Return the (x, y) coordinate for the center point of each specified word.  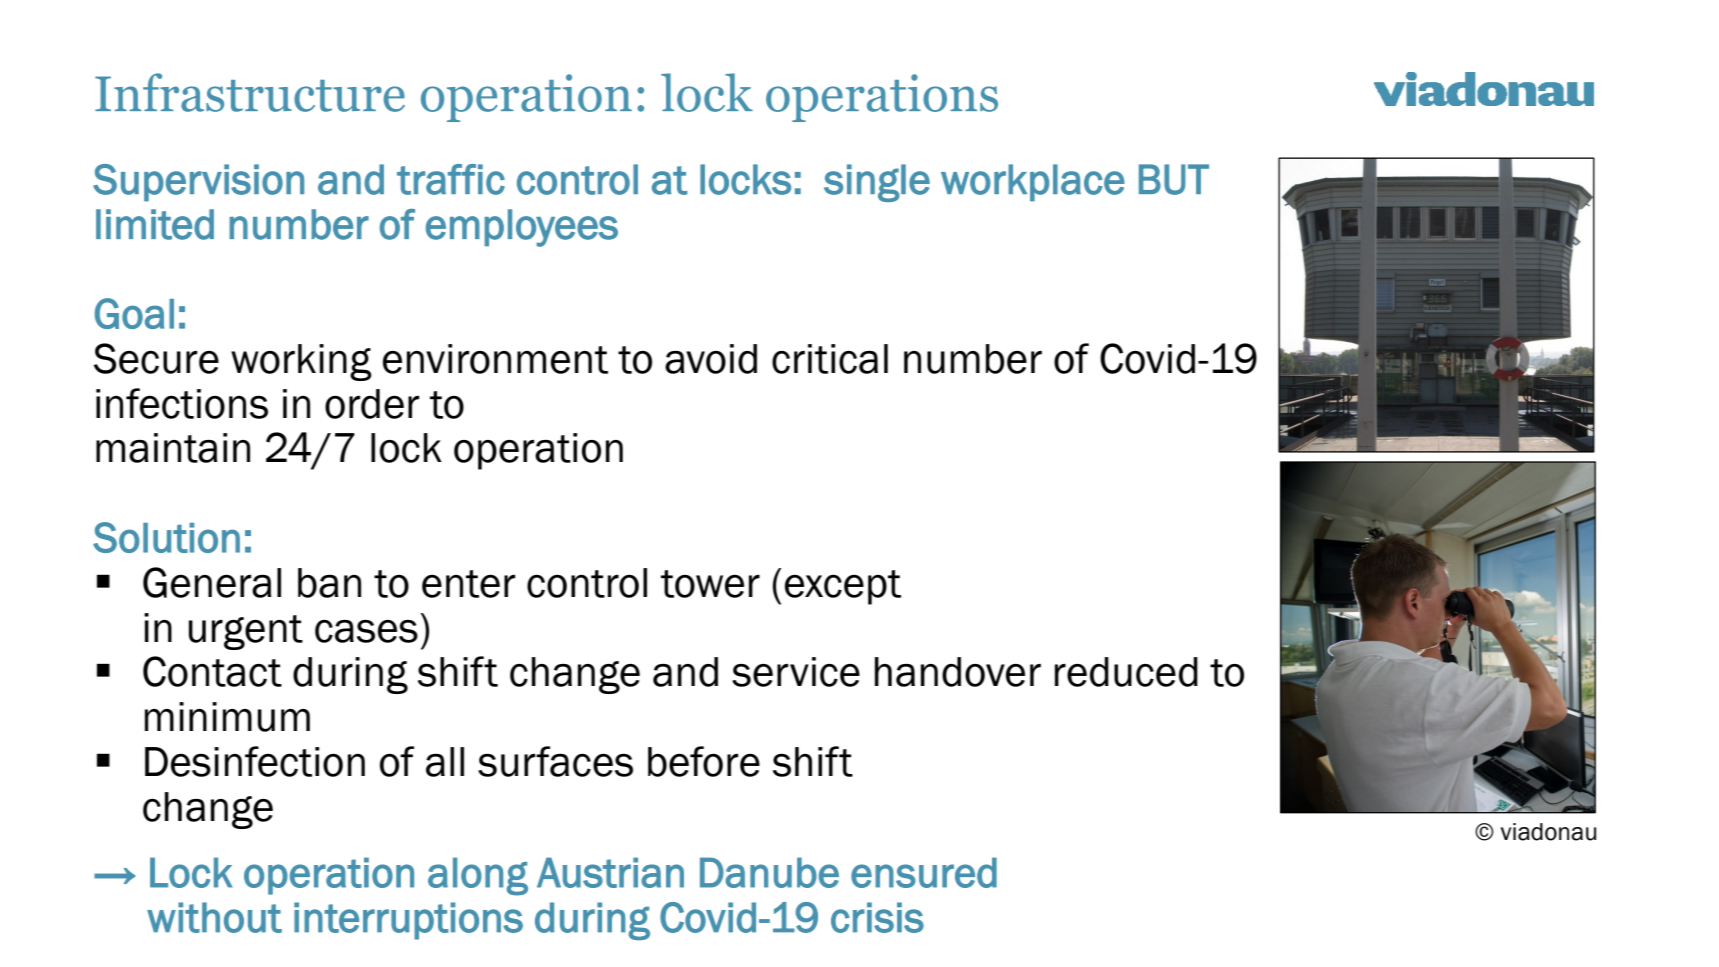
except (843, 587)
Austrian (610, 872)
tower (710, 584)
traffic (451, 179)
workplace (1033, 183)
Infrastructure (250, 92)
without (214, 917)
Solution (166, 537)
